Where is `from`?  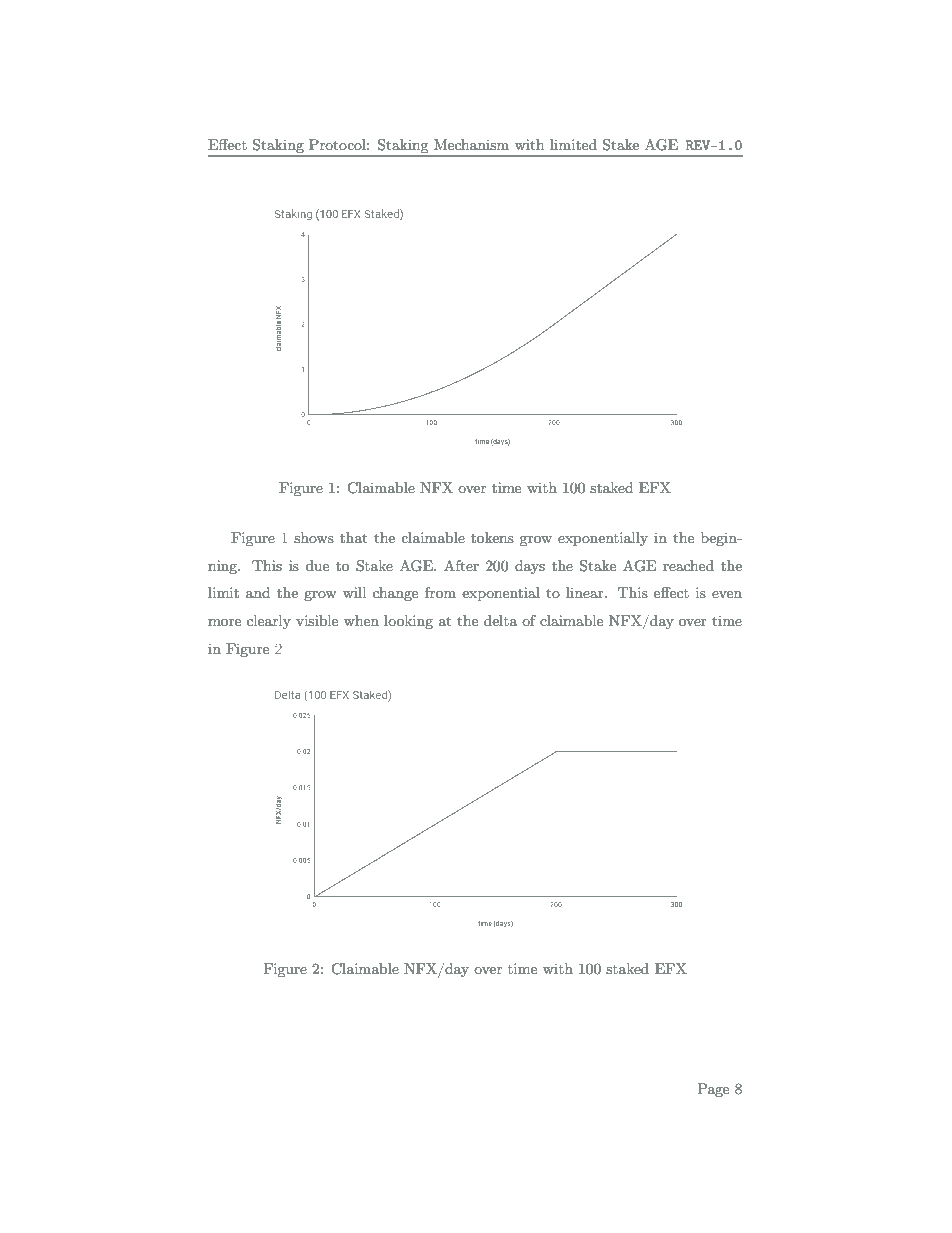 from is located at coordinates (440, 592).
